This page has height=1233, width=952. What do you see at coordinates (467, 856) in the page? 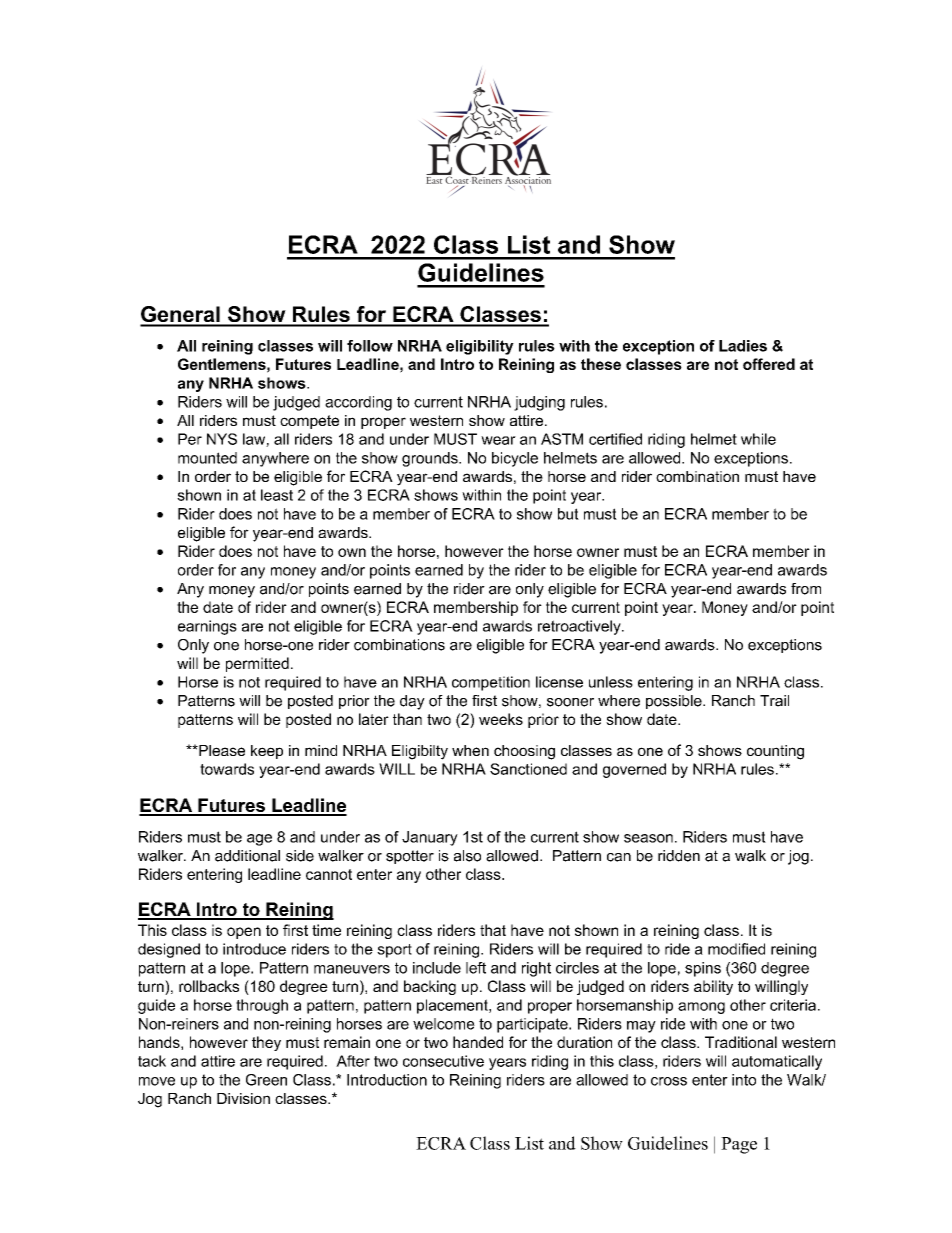
I see `also` at bounding box center [467, 856].
